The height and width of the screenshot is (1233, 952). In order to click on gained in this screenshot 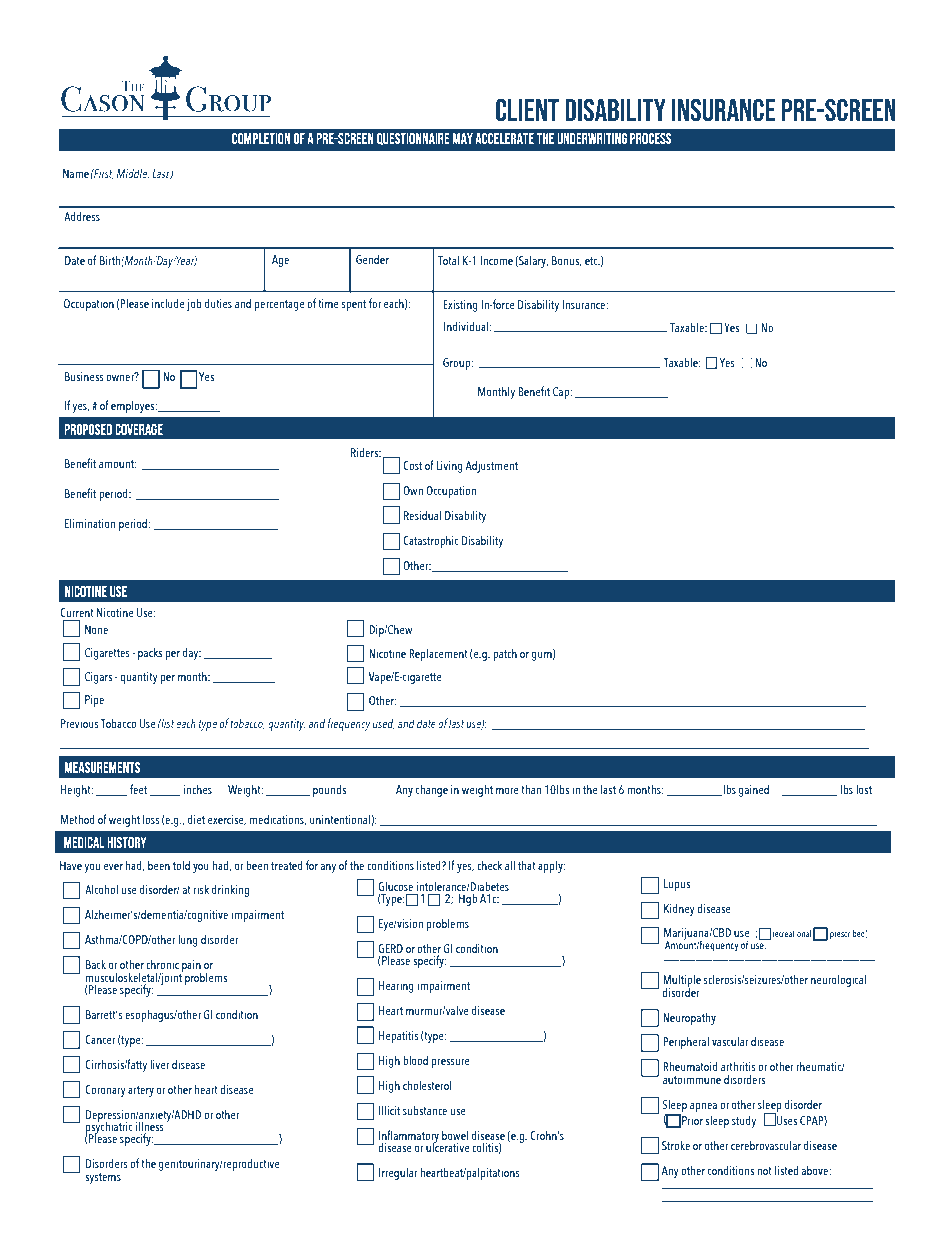, I will do `click(754, 790)`.
